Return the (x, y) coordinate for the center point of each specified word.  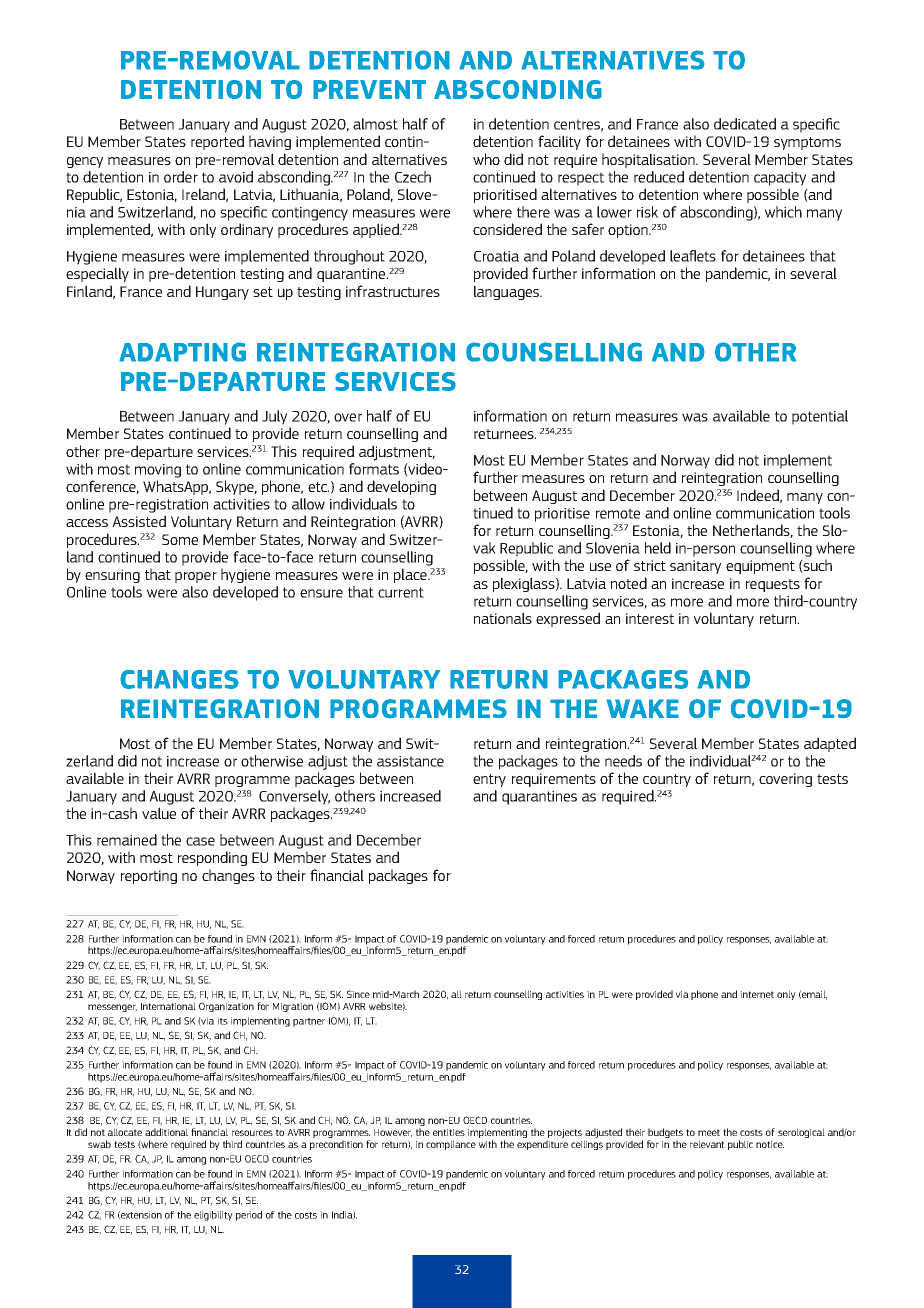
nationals (503, 618)
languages (507, 292)
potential (820, 417)
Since (358, 994)
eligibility (213, 1216)
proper (196, 577)
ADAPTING (182, 352)
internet (757, 994)
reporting (149, 877)
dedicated (745, 124)
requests (773, 585)
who (486, 159)
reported (217, 142)
